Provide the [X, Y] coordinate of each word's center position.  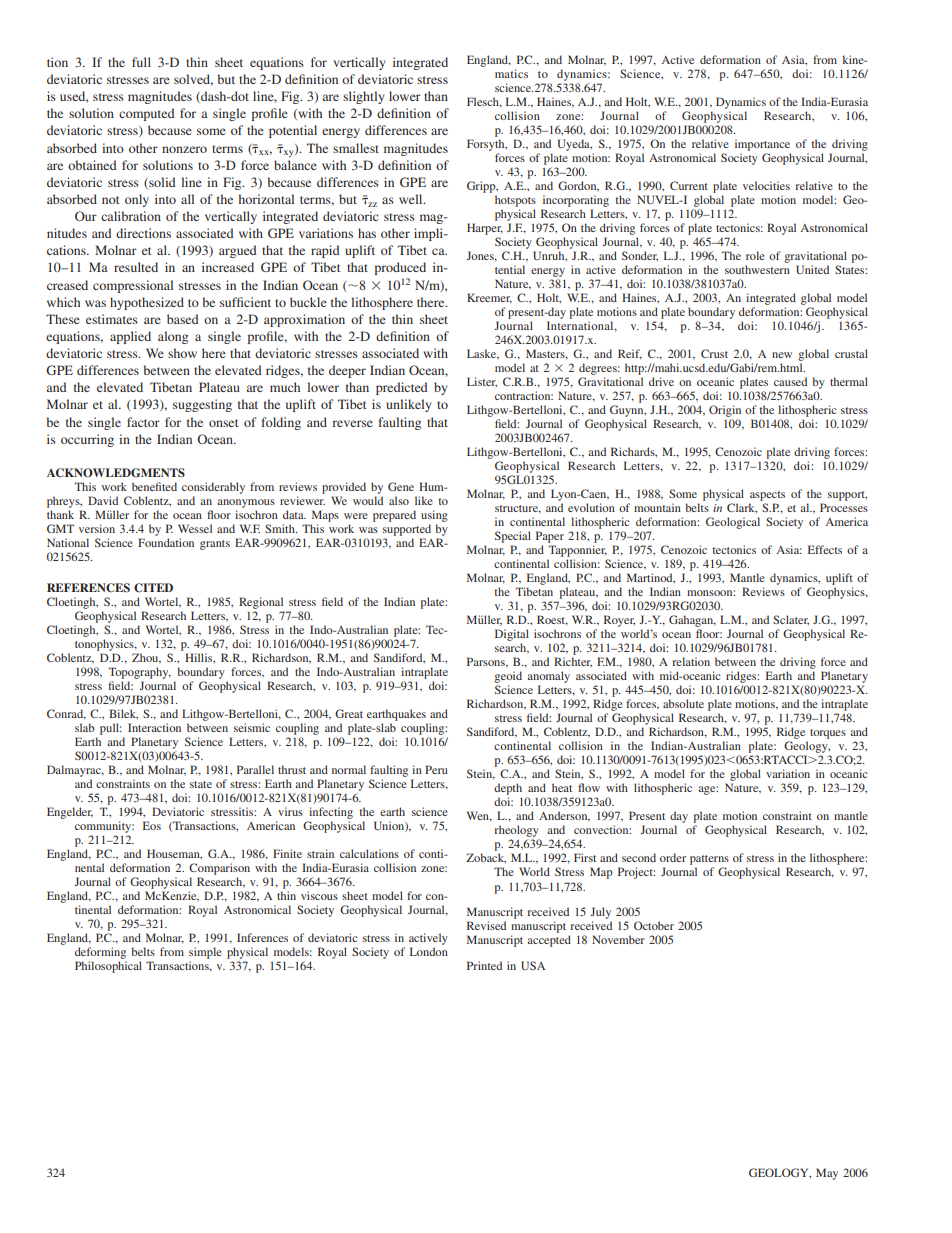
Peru [436, 769]
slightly [363, 97]
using [434, 517]
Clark [742, 508]
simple [205, 953]
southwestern [757, 269]
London [429, 951]
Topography [140, 673]
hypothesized [147, 303]
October [654, 925]
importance [762, 145]
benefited [154, 486]
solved [193, 80]
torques [828, 734]
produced [400, 268]
